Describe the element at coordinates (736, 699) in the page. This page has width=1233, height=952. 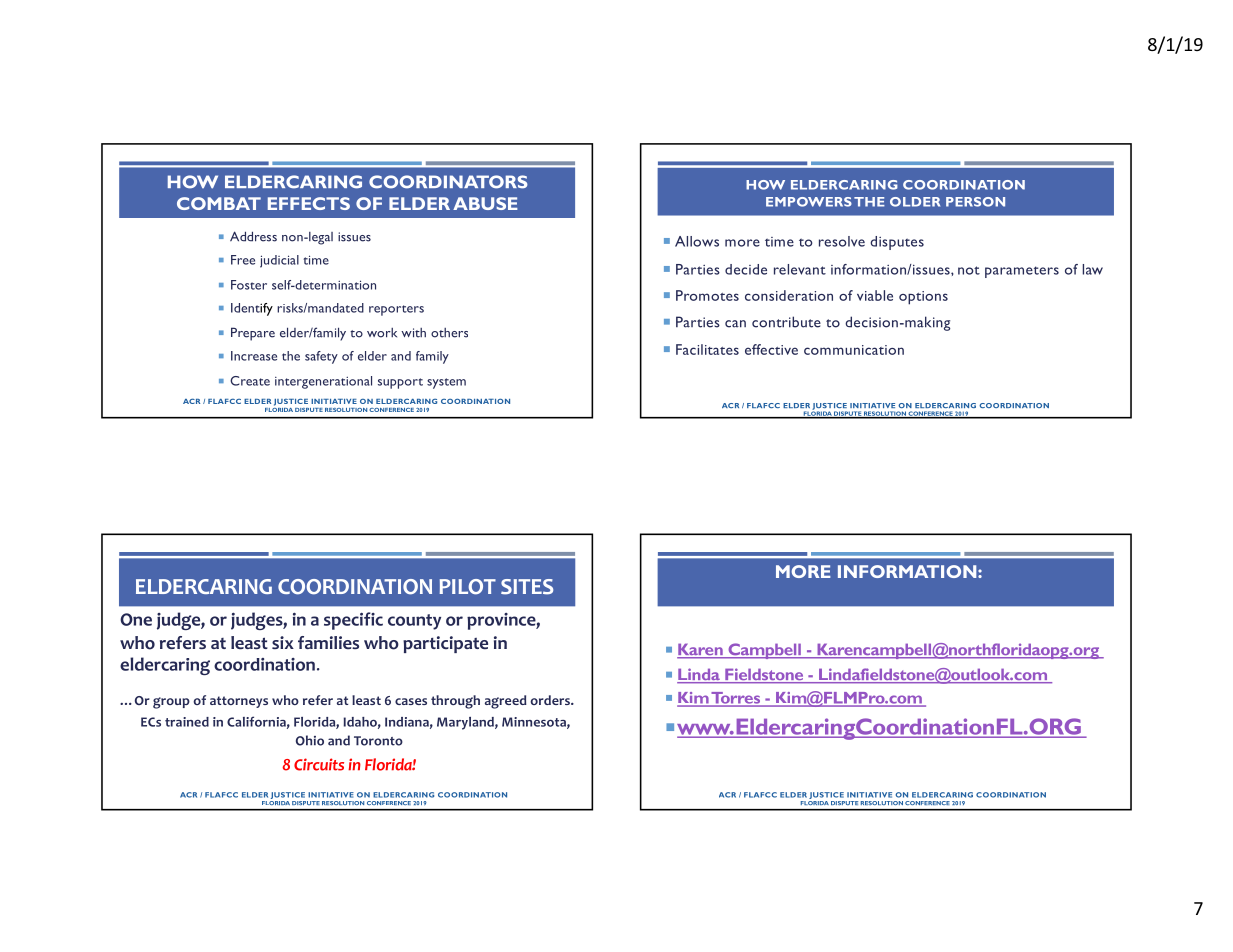
I see `Torres` at that location.
